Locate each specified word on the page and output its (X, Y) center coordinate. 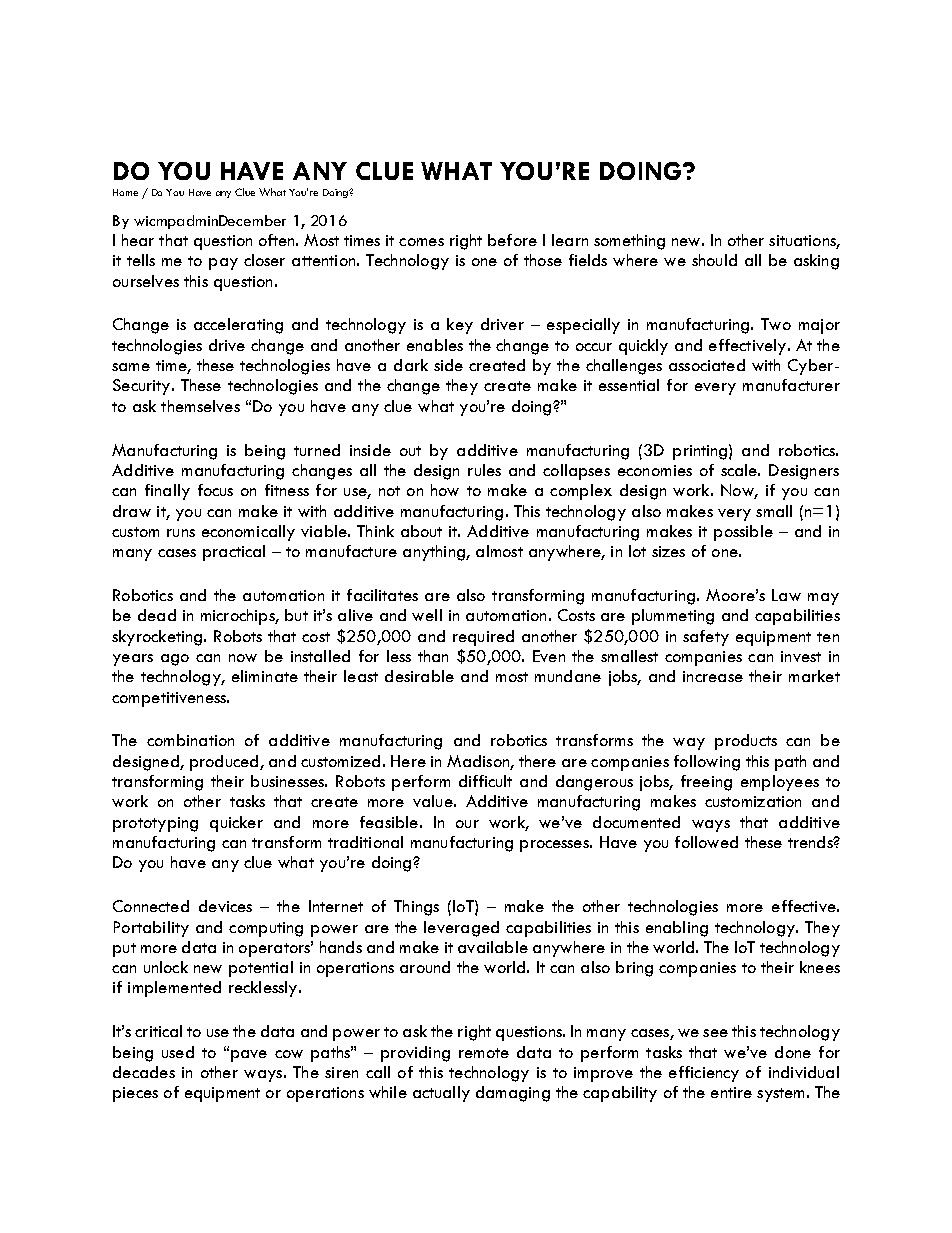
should (714, 260)
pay (223, 264)
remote (484, 1053)
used (178, 1052)
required (483, 638)
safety (706, 638)
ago (175, 660)
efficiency (704, 1074)
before (512, 240)
